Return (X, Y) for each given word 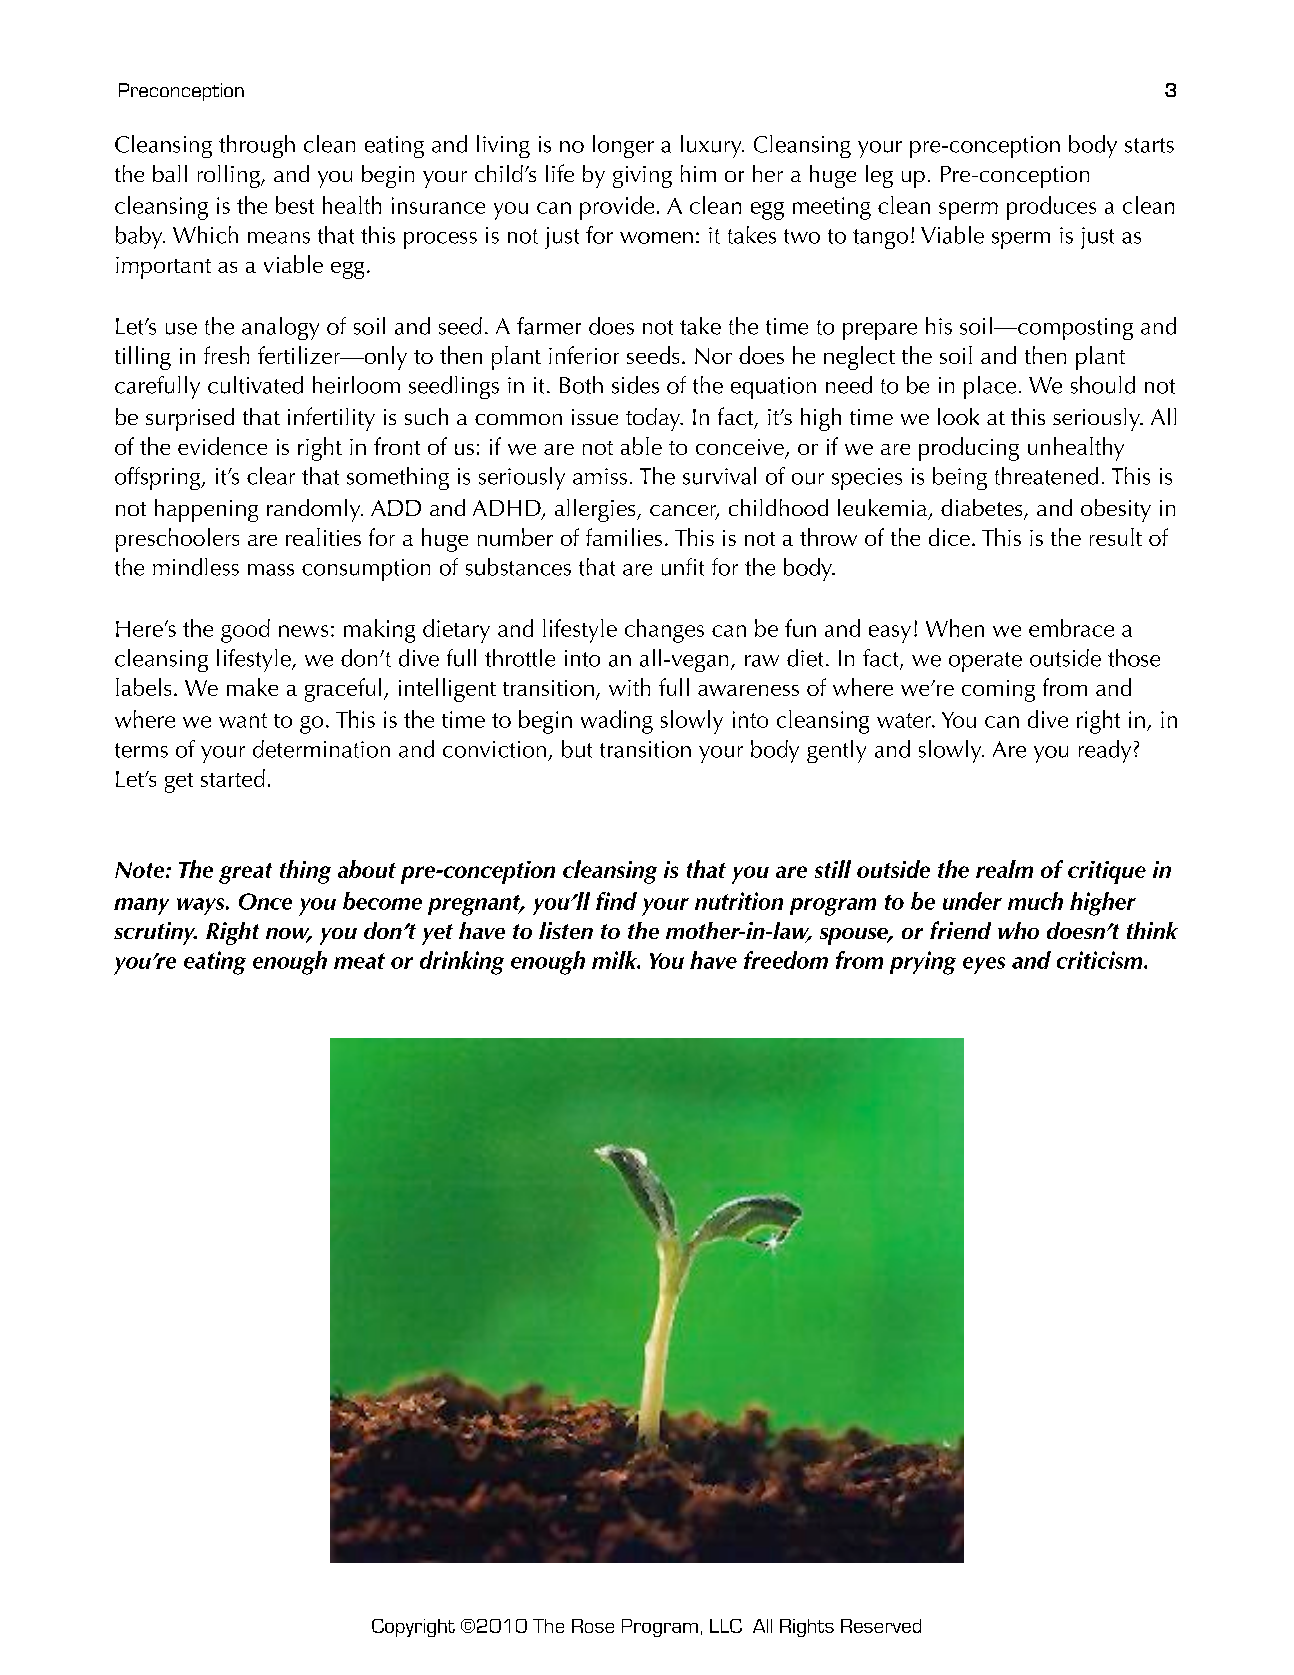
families (624, 537)
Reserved (881, 1626)
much (1035, 901)
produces (1051, 208)
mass (271, 570)
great (245, 873)
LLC (726, 1626)
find (616, 901)
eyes (984, 965)
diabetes (983, 509)
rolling (230, 176)
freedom (786, 960)
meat (359, 961)
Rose (593, 1626)
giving (642, 177)
